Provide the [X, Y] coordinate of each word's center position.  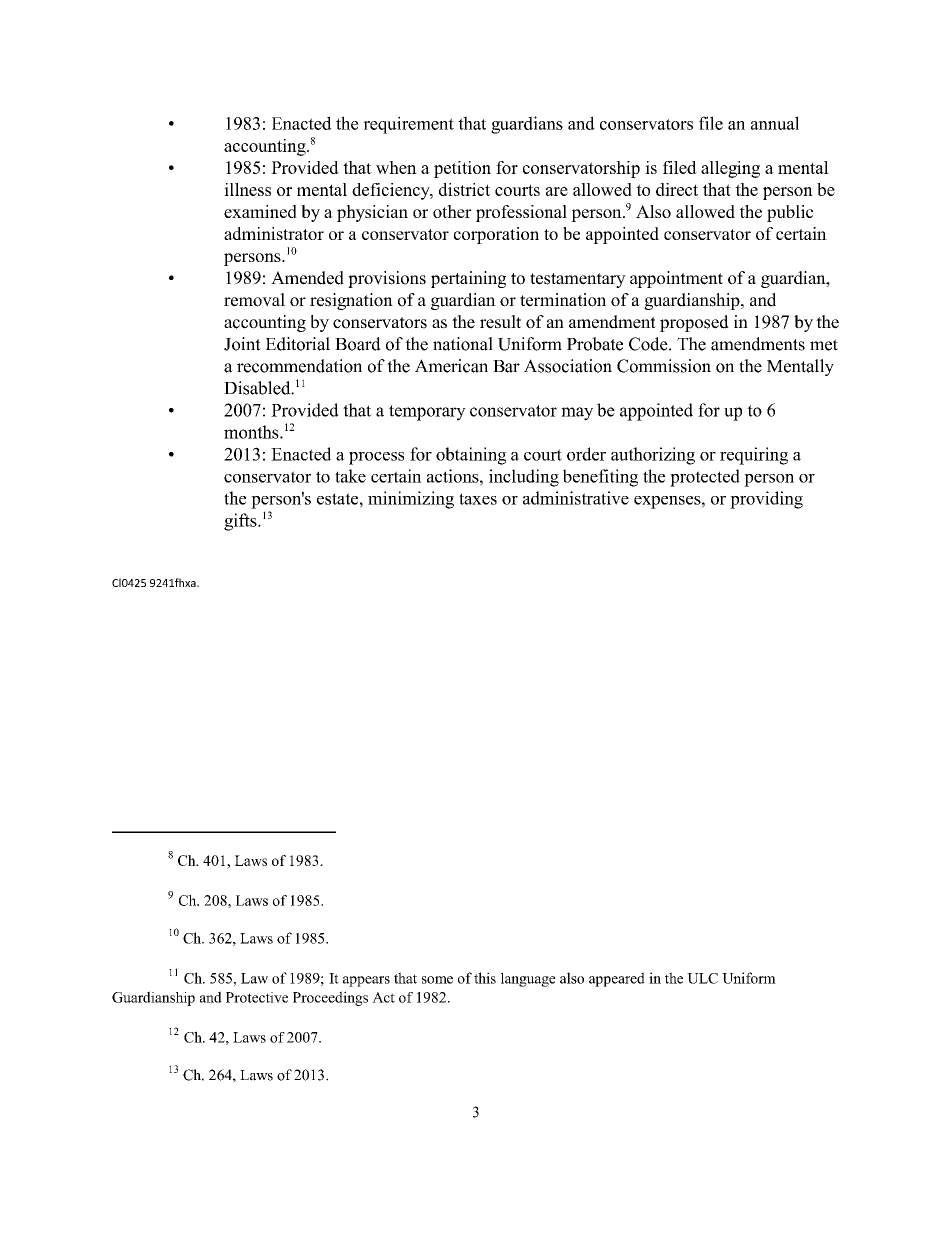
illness [247, 189]
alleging [730, 169]
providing [766, 500]
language [528, 979]
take [350, 476]
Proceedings [330, 998]
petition [462, 169]
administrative [576, 498]
